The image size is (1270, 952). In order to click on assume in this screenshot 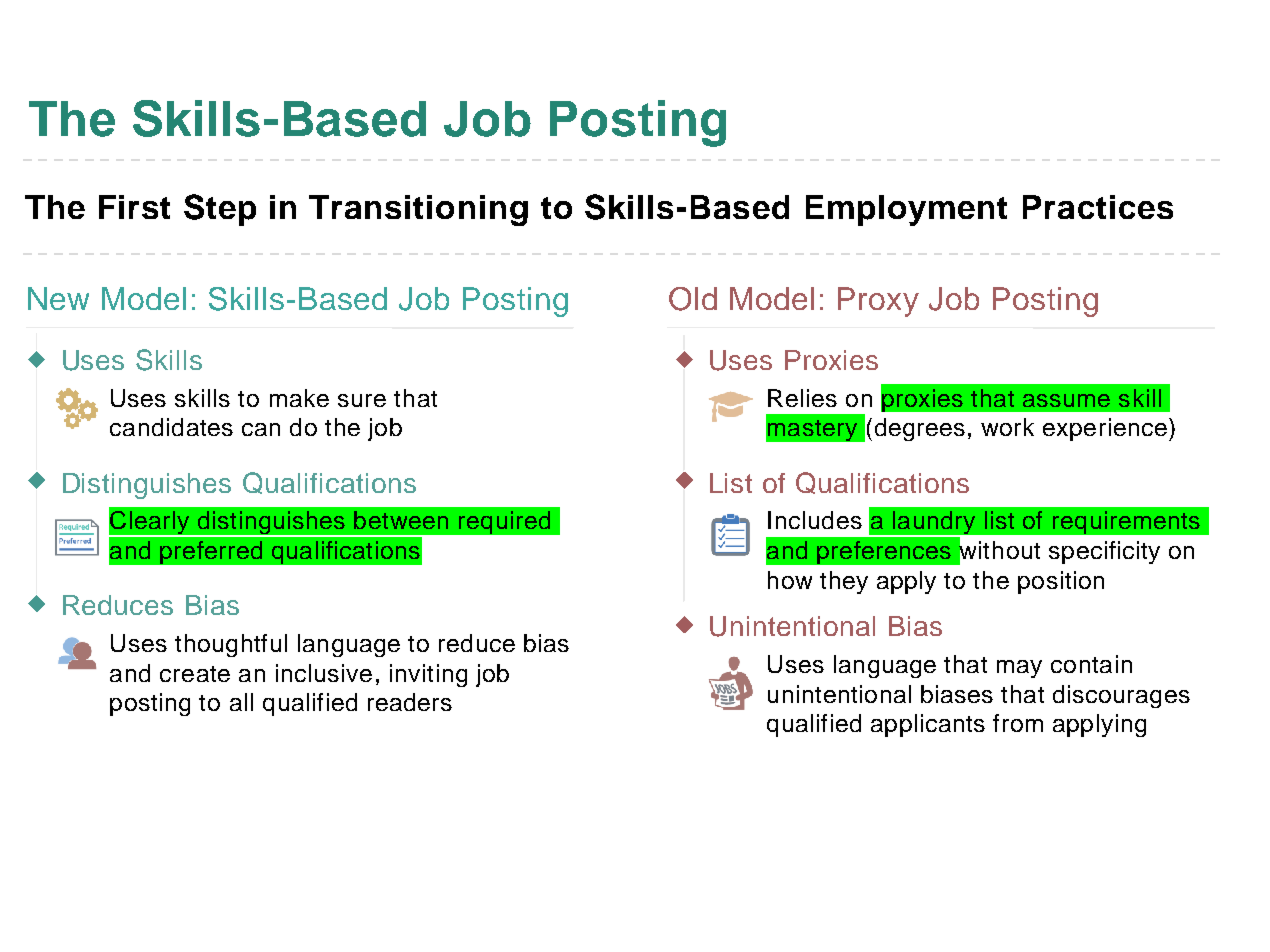, I will do `click(1066, 400)`.
